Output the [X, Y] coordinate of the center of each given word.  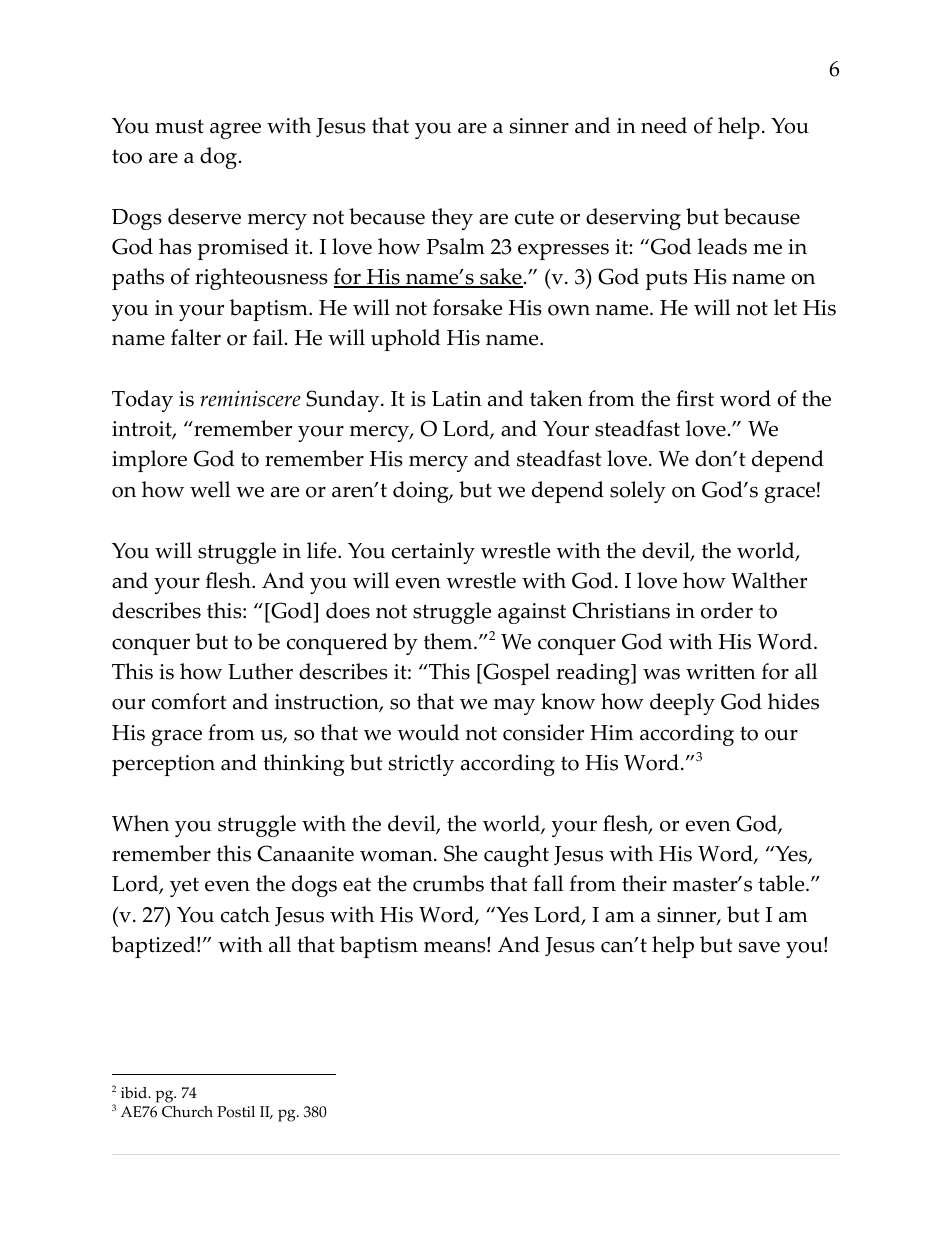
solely [638, 492]
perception [163, 765]
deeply [682, 704]
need [664, 125]
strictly [421, 765]
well [210, 489]
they [452, 219]
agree [235, 131]
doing [422, 492]
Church [187, 1112]
